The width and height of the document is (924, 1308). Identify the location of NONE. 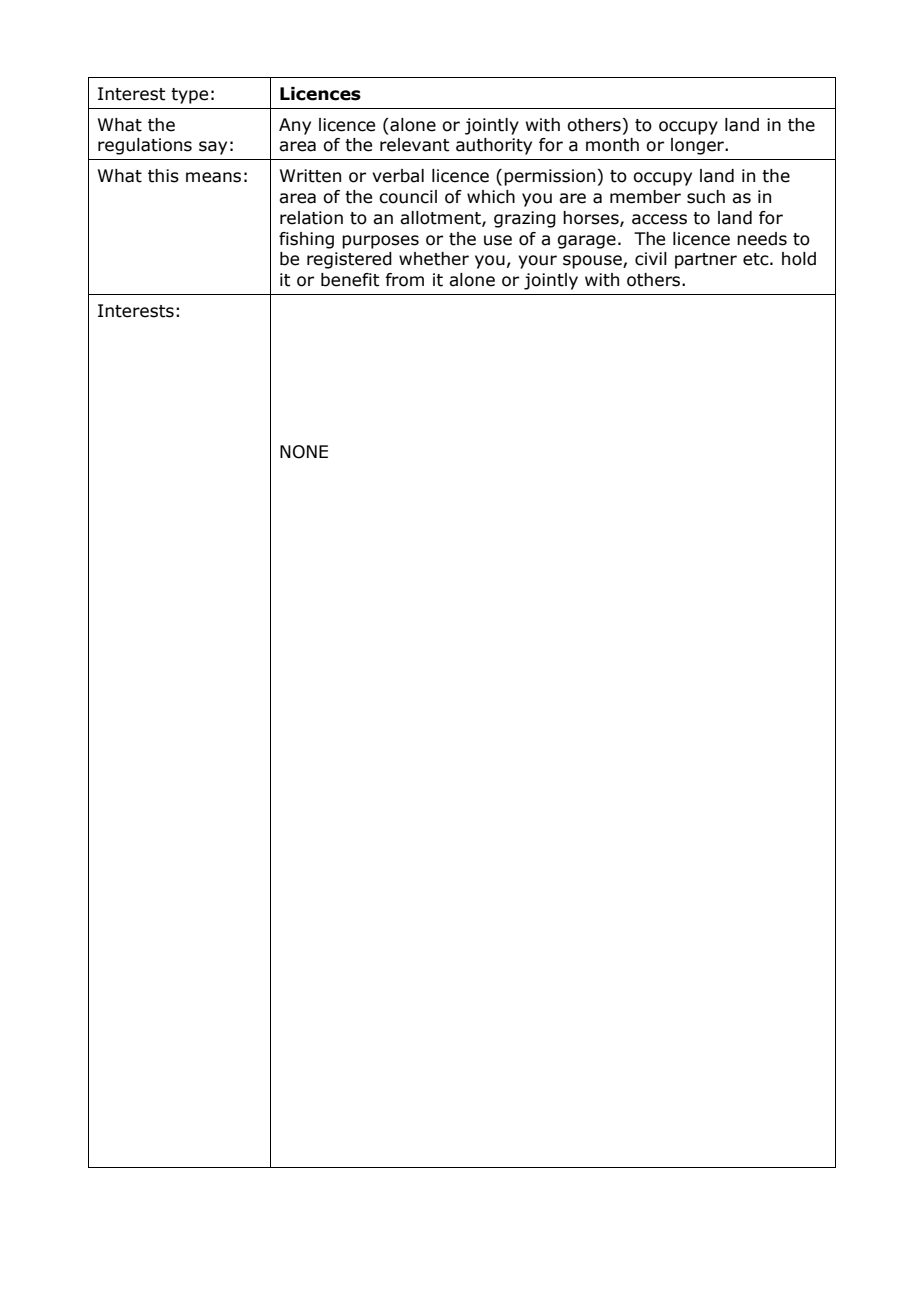
(304, 452).
